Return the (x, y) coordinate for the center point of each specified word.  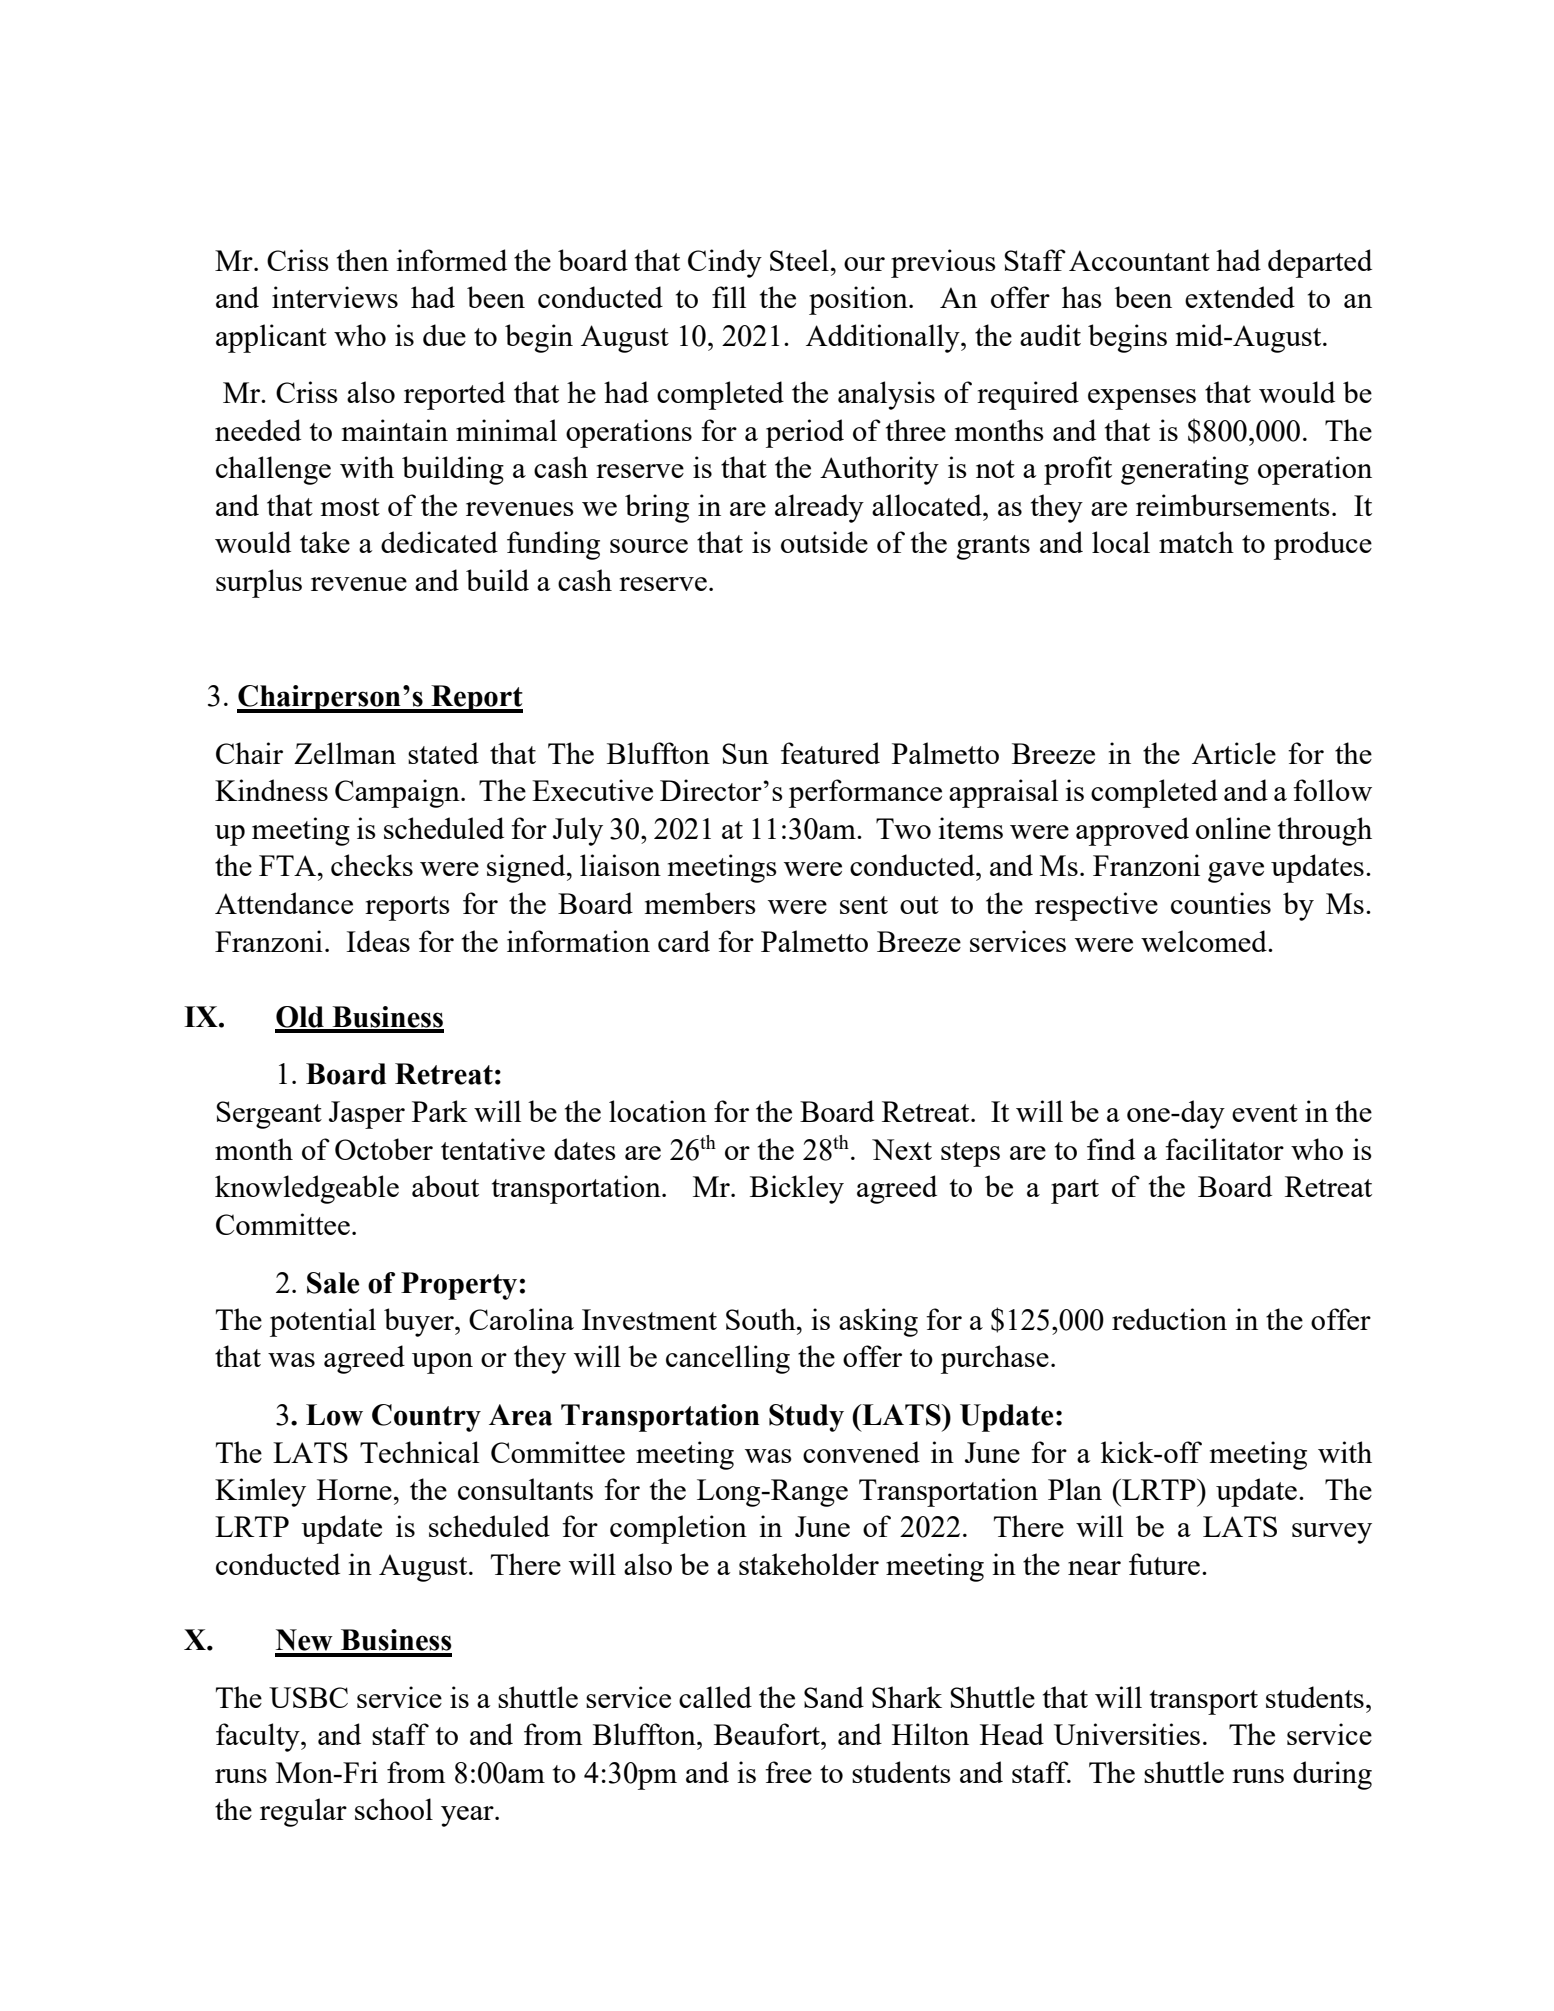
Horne (354, 1489)
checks (372, 865)
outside (824, 542)
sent (864, 905)
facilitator (1224, 1149)
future (1164, 1564)
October (384, 1149)
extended (1240, 297)
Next (902, 1149)
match (1196, 542)
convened (861, 1452)
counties (1221, 903)
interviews (335, 297)
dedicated (439, 542)
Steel (799, 260)
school (394, 1809)
